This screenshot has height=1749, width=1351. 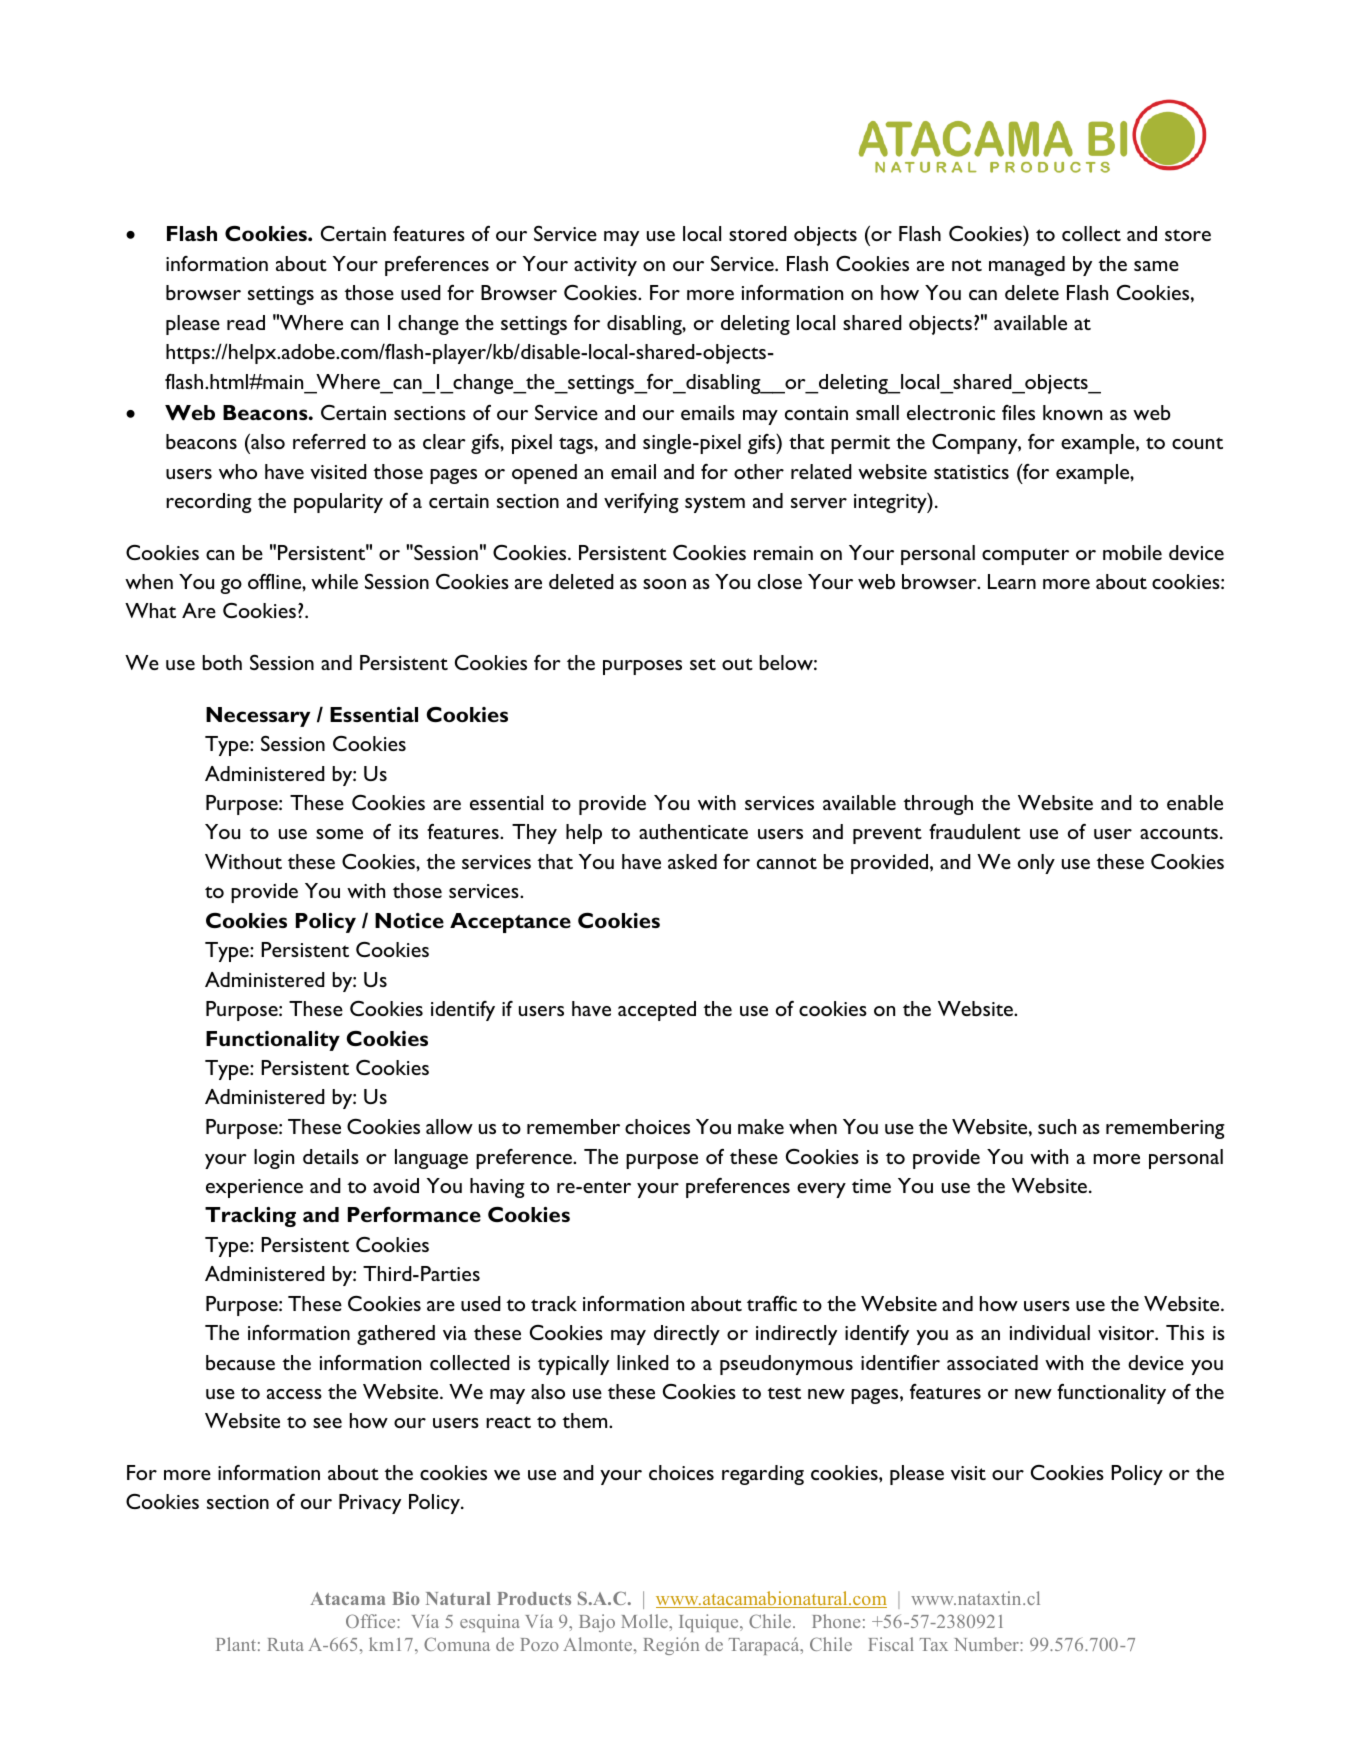 What do you see at coordinates (693, 831) in the screenshot?
I see `authenticate` at bounding box center [693, 831].
